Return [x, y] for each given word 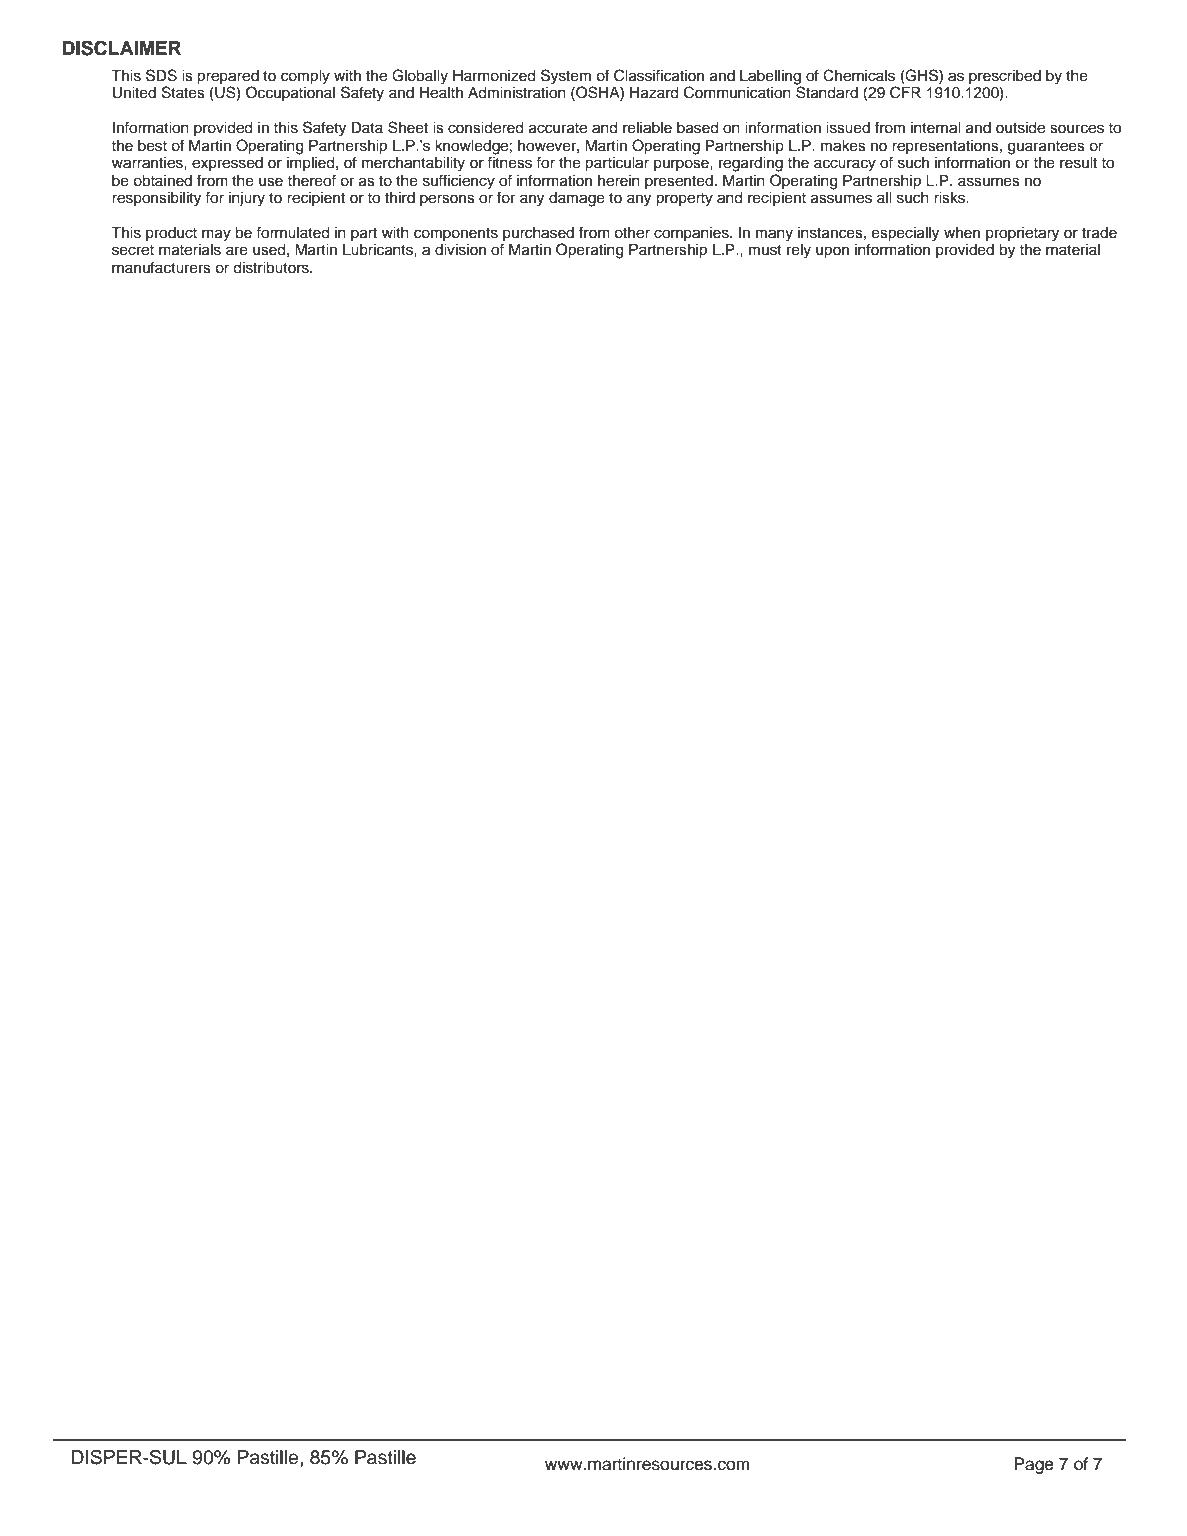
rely [799, 251]
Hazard [654, 93]
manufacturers [161, 267]
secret [133, 250]
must [765, 250]
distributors [272, 268]
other [632, 233]
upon [832, 252]
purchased [538, 235]
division [460, 250]
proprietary [1022, 234]
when [962, 233]
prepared [228, 78]
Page [1034, 1465]
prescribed [1005, 78]
